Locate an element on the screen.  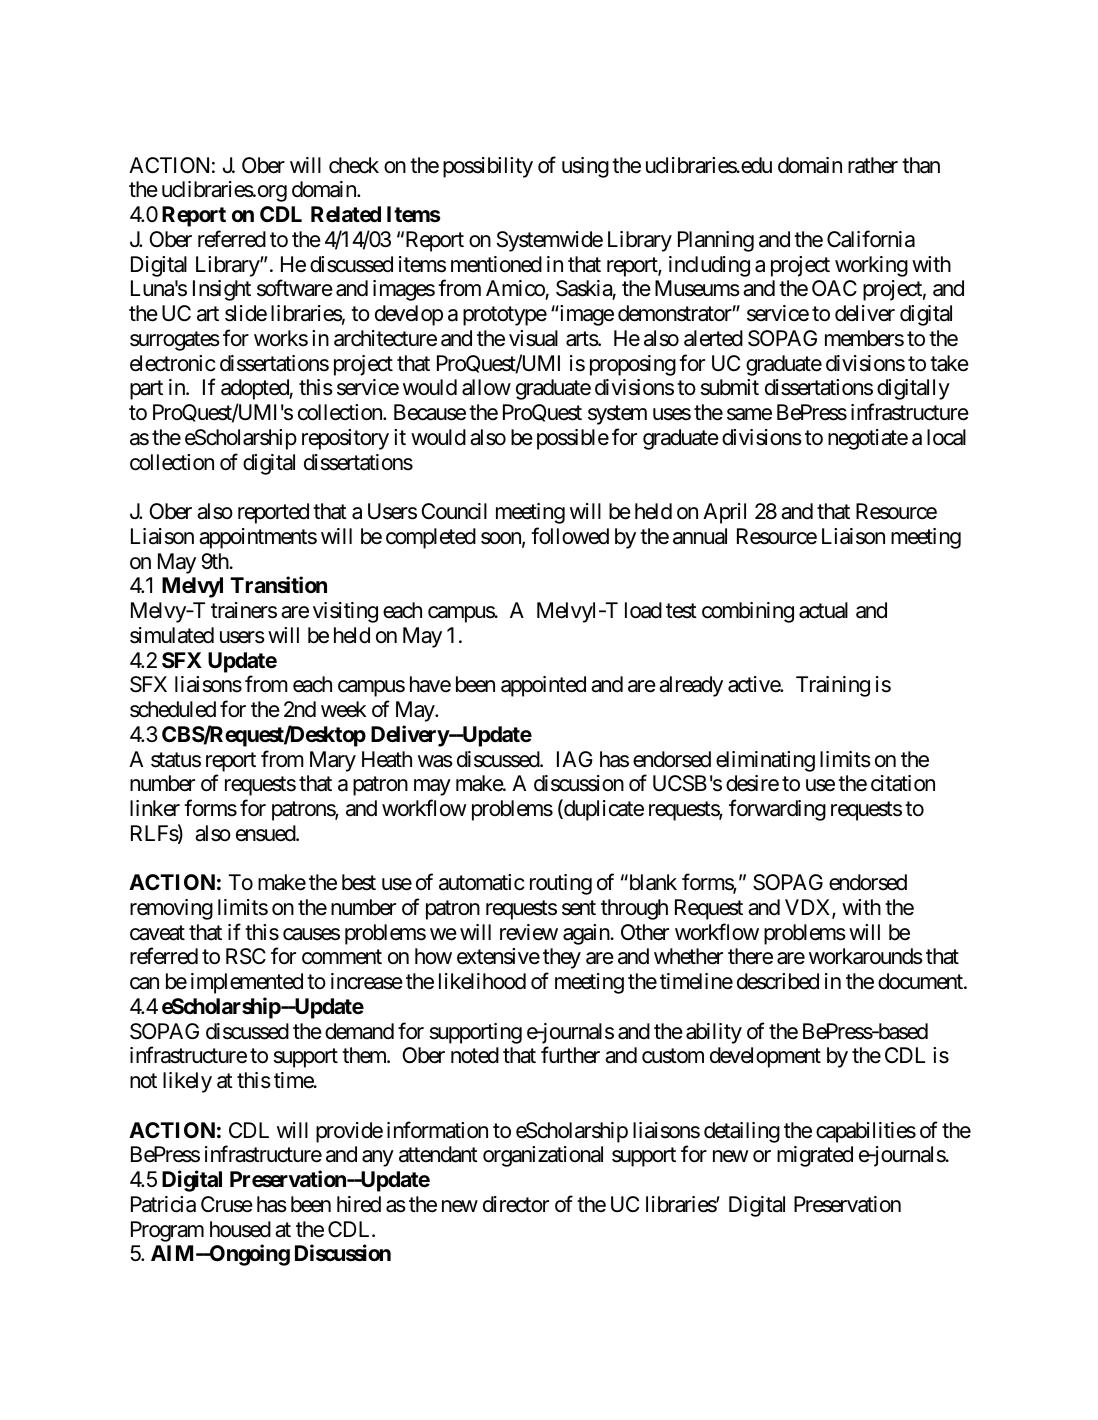
rather is located at coordinates (873, 165).
